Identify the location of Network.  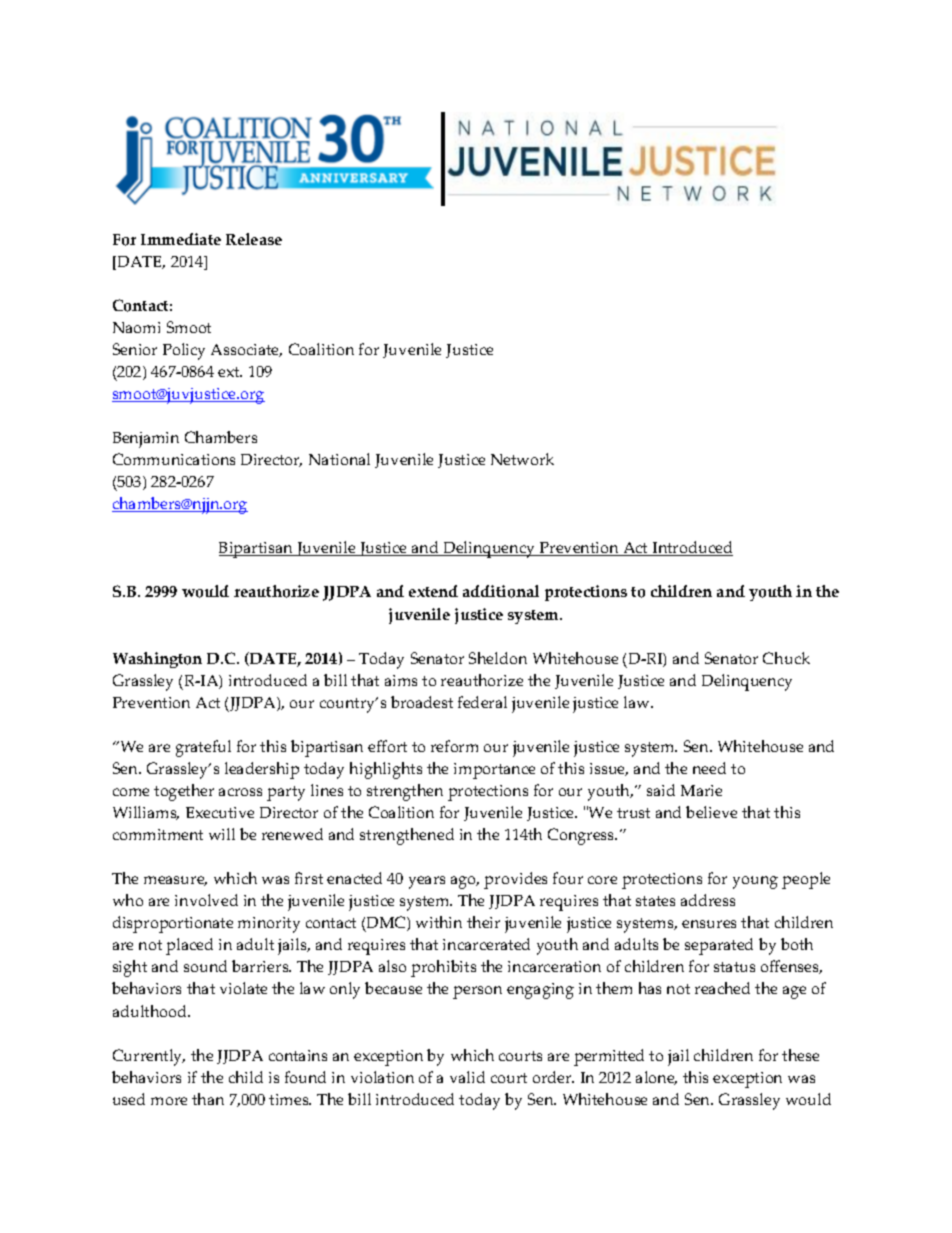
(522, 459).
